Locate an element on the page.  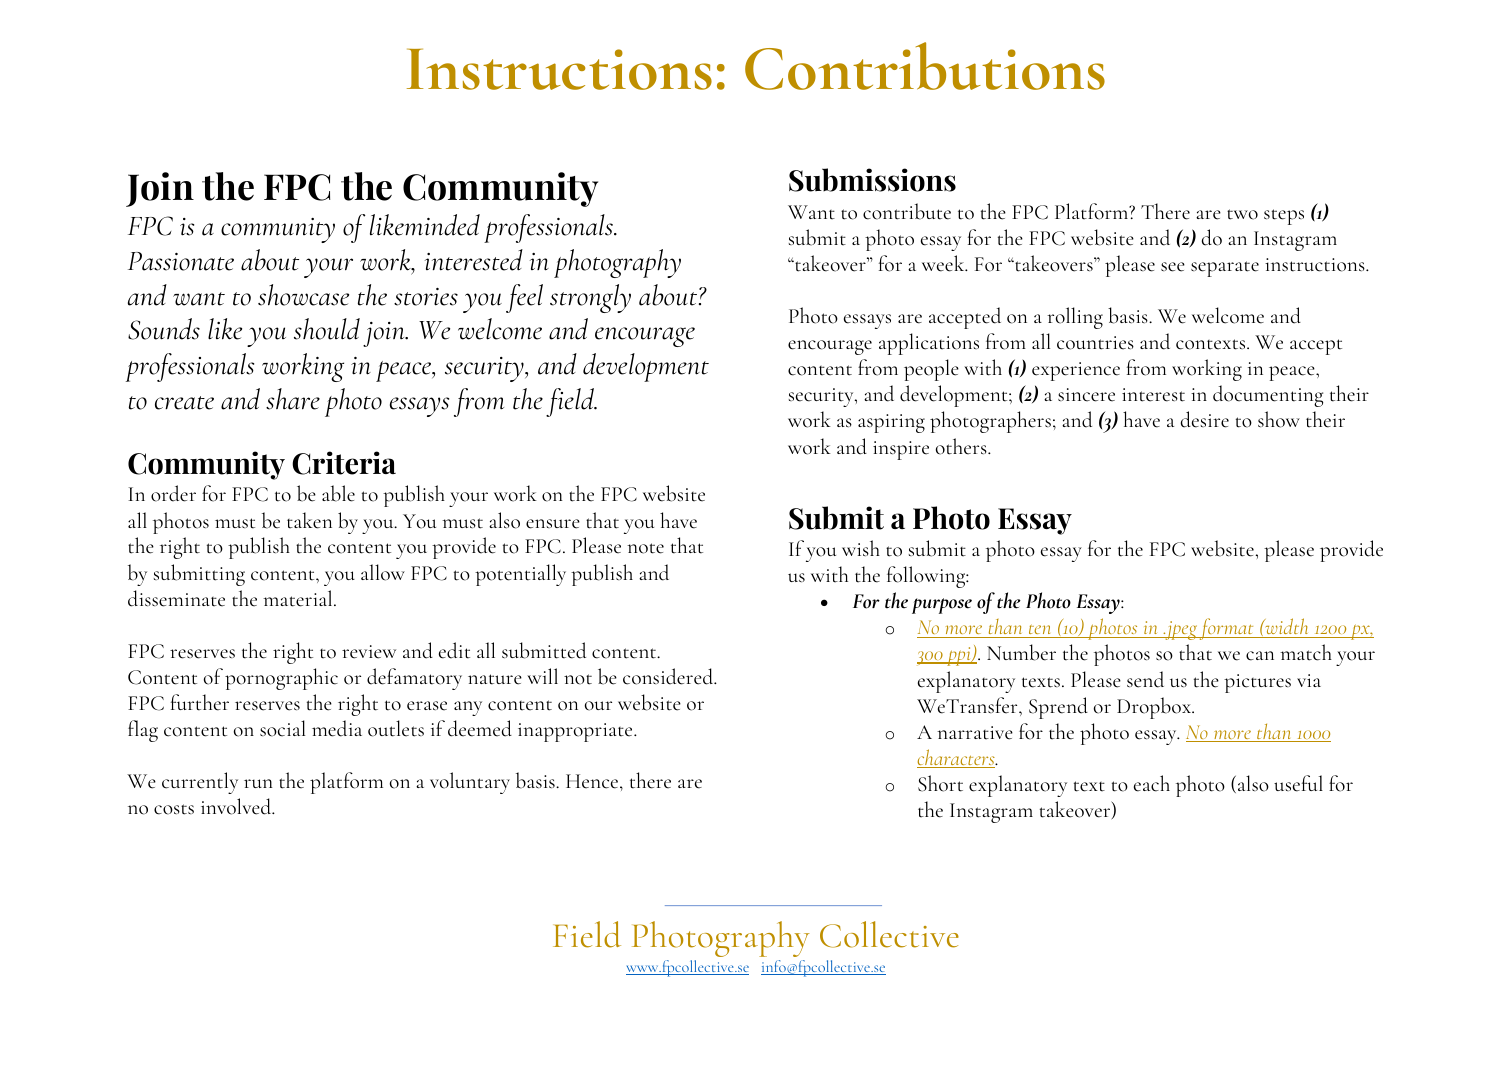
should is located at coordinates (327, 329).
